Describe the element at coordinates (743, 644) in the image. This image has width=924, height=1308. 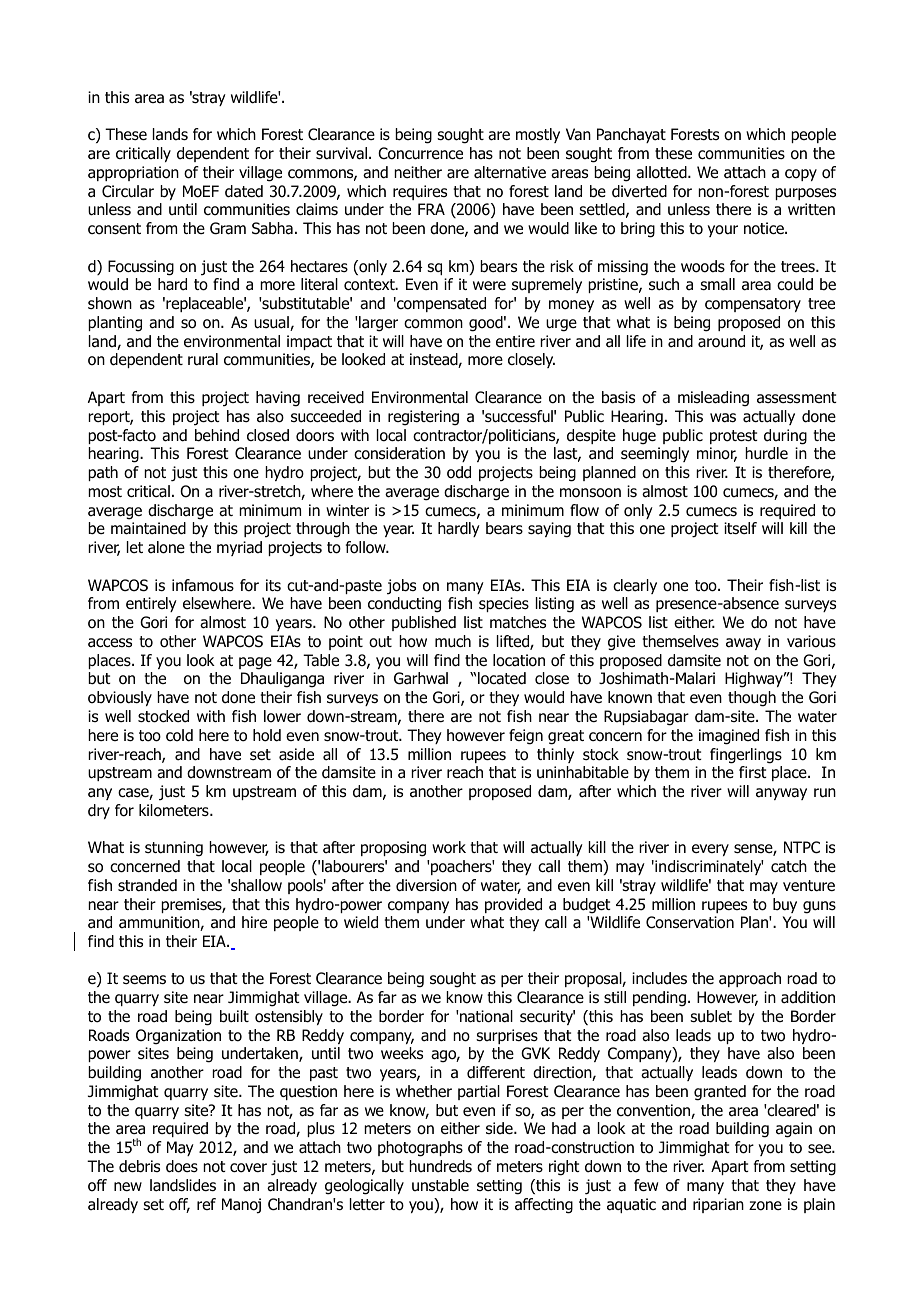
I see `away` at that location.
